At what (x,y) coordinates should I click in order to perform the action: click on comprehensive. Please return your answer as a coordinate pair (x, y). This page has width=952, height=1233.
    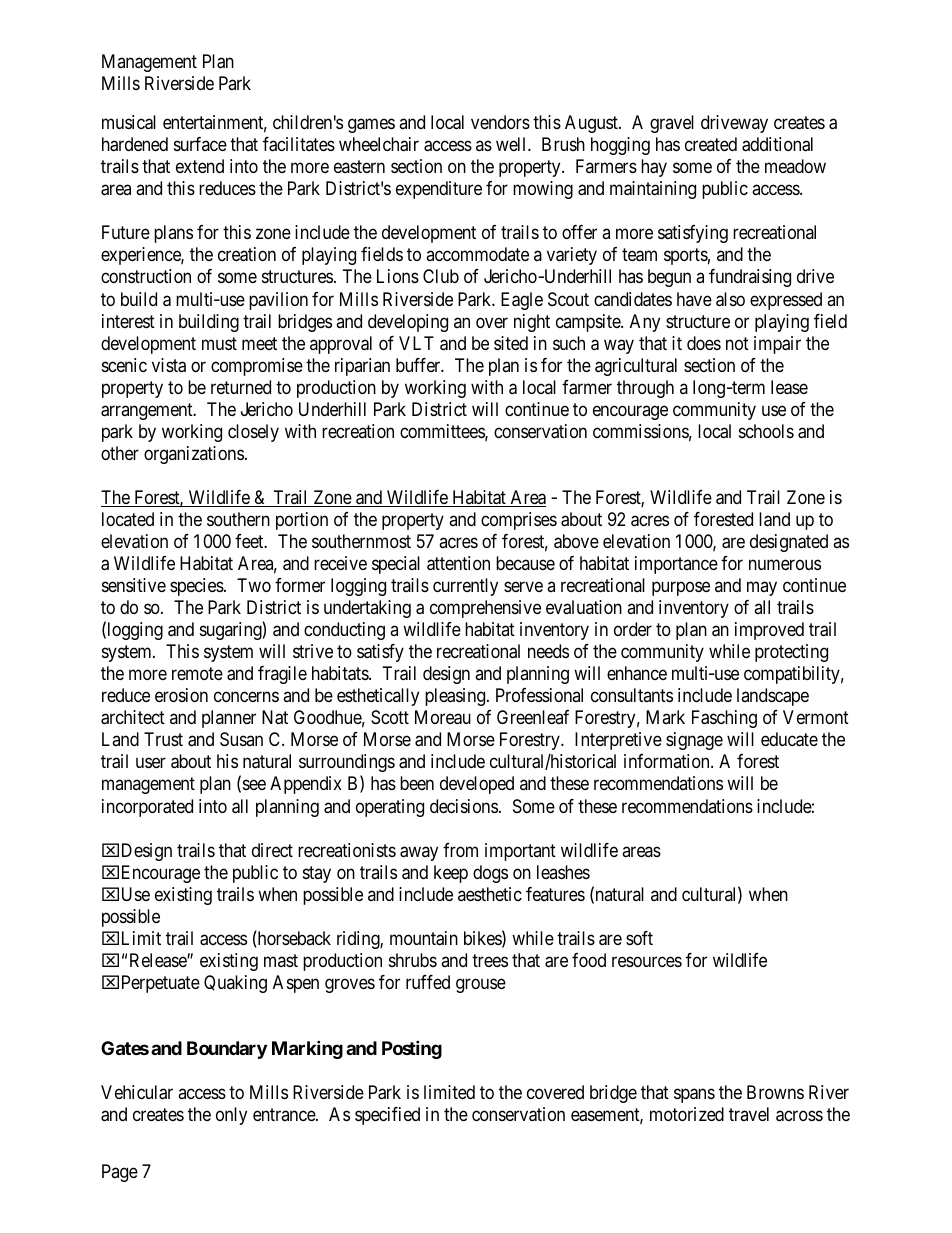
    Looking at the image, I should click on (485, 609).
